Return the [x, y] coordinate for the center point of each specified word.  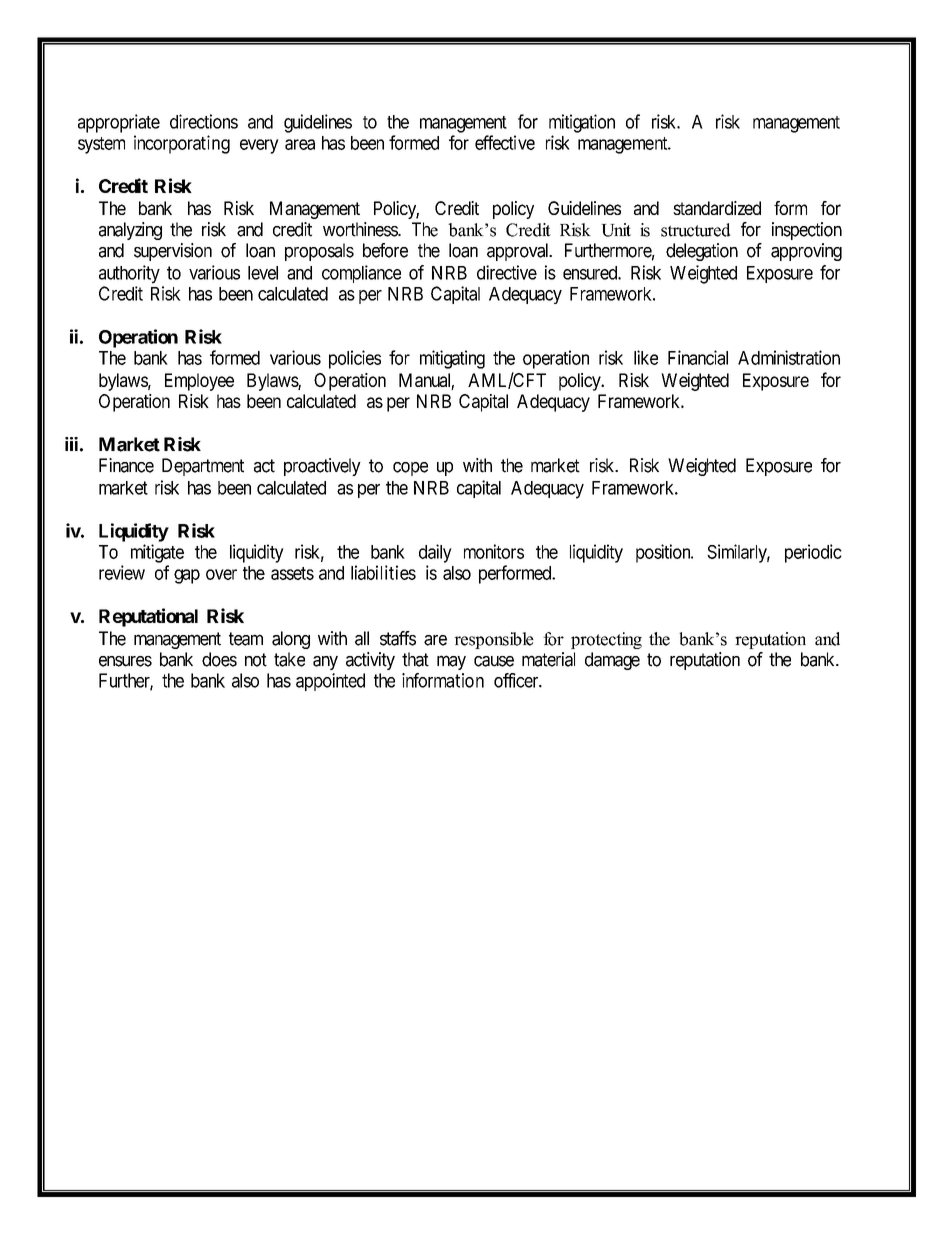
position [664, 553]
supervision [173, 252]
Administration [789, 357]
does [219, 659]
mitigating [452, 359]
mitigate [157, 553]
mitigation [582, 123]
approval [519, 252]
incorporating [182, 144]
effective [505, 142]
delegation [702, 252]
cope [410, 469]
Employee [199, 382]
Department [203, 467]
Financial [698, 357]
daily [435, 553]
